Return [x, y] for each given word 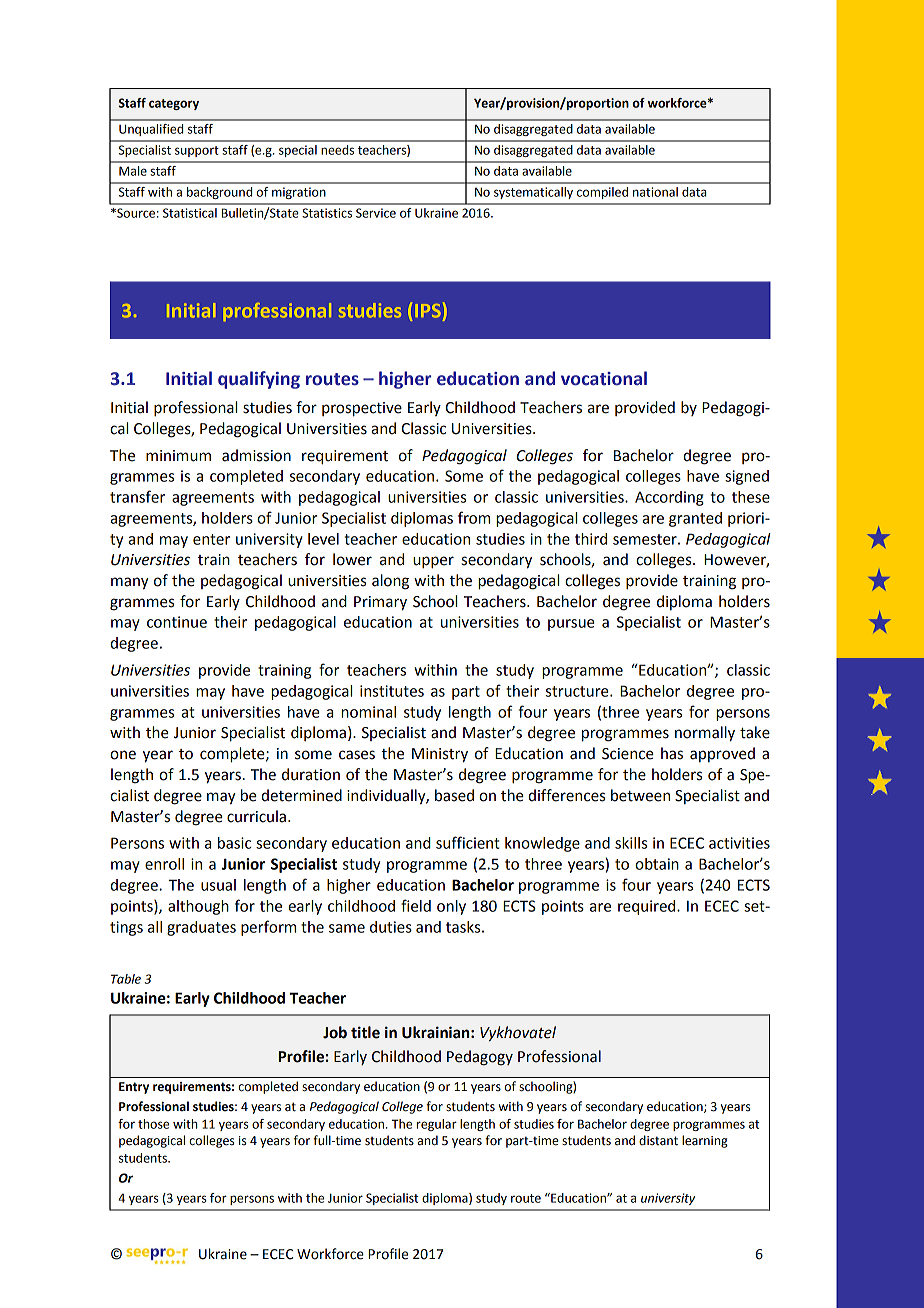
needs [337, 150]
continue [177, 622]
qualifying [259, 380]
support [197, 151]
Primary [380, 603]
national [655, 192]
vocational [604, 378]
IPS [428, 311]
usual [218, 885]
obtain [657, 864]
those [153, 1124]
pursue [571, 625]
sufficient [467, 842]
